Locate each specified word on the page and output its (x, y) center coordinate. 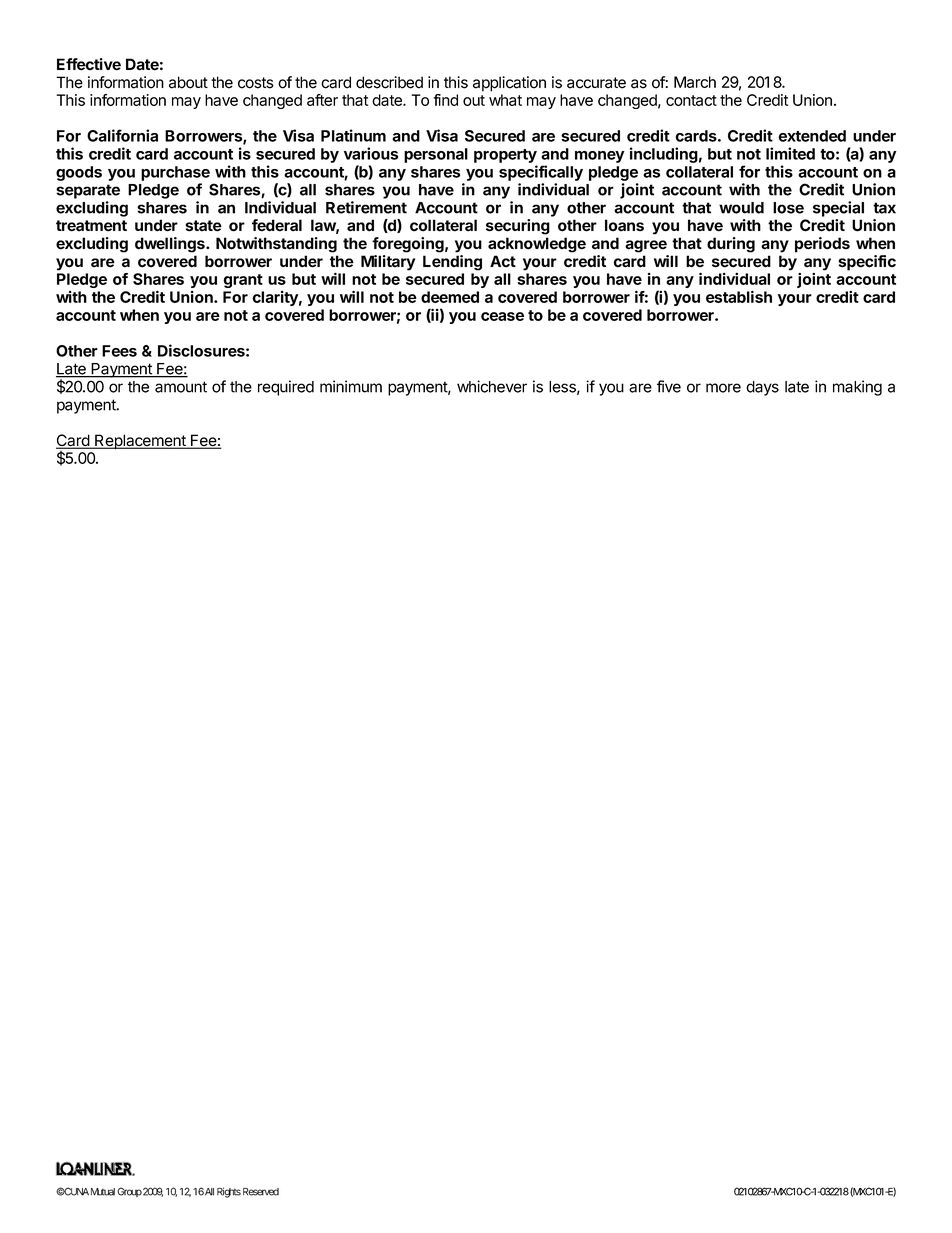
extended (812, 136)
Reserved (261, 1192)
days (762, 388)
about (188, 82)
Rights (229, 1192)
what (505, 100)
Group (129, 1192)
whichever (492, 386)
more (723, 388)
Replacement (140, 442)
